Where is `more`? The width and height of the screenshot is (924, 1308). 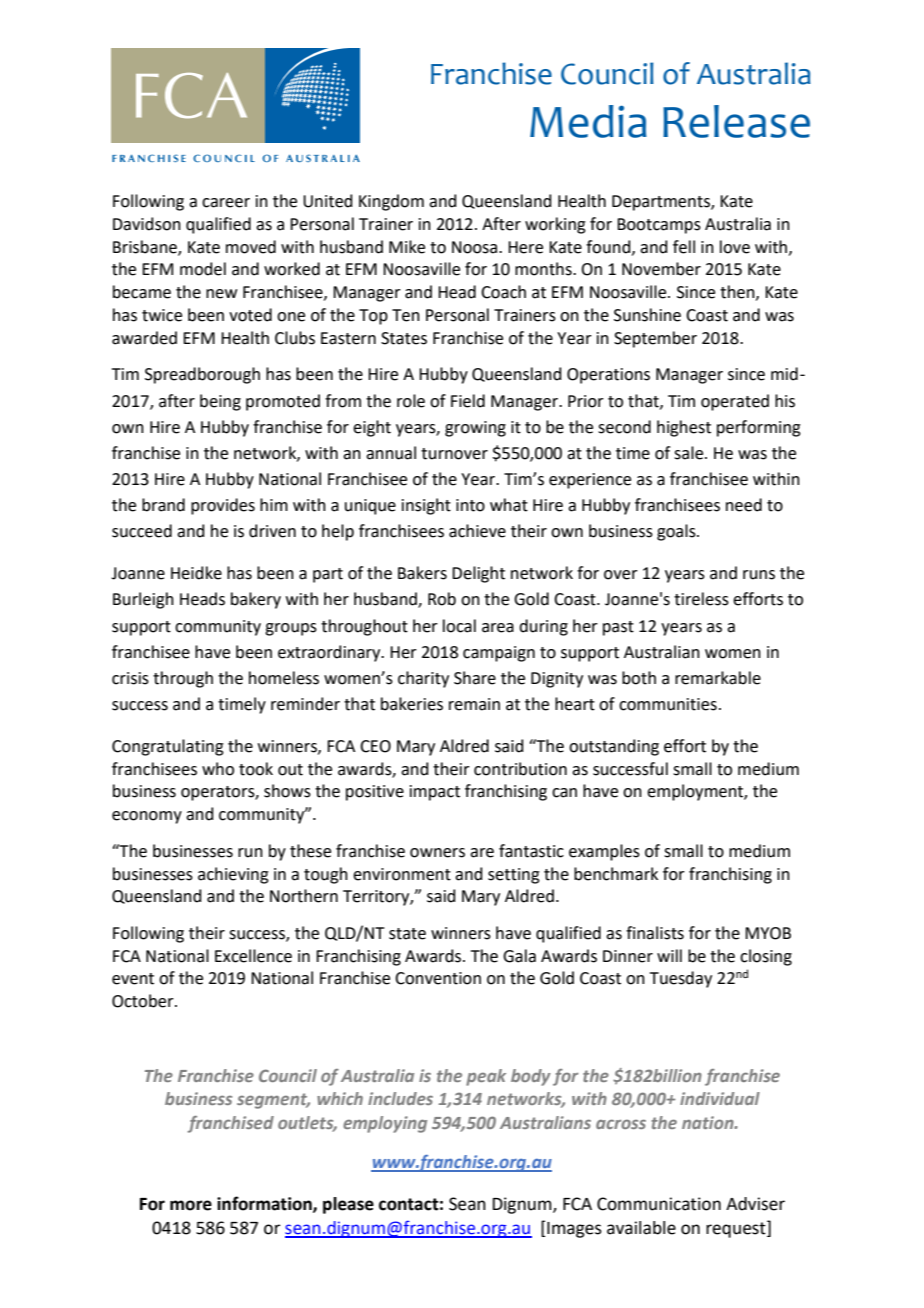 more is located at coordinates (191, 1205).
